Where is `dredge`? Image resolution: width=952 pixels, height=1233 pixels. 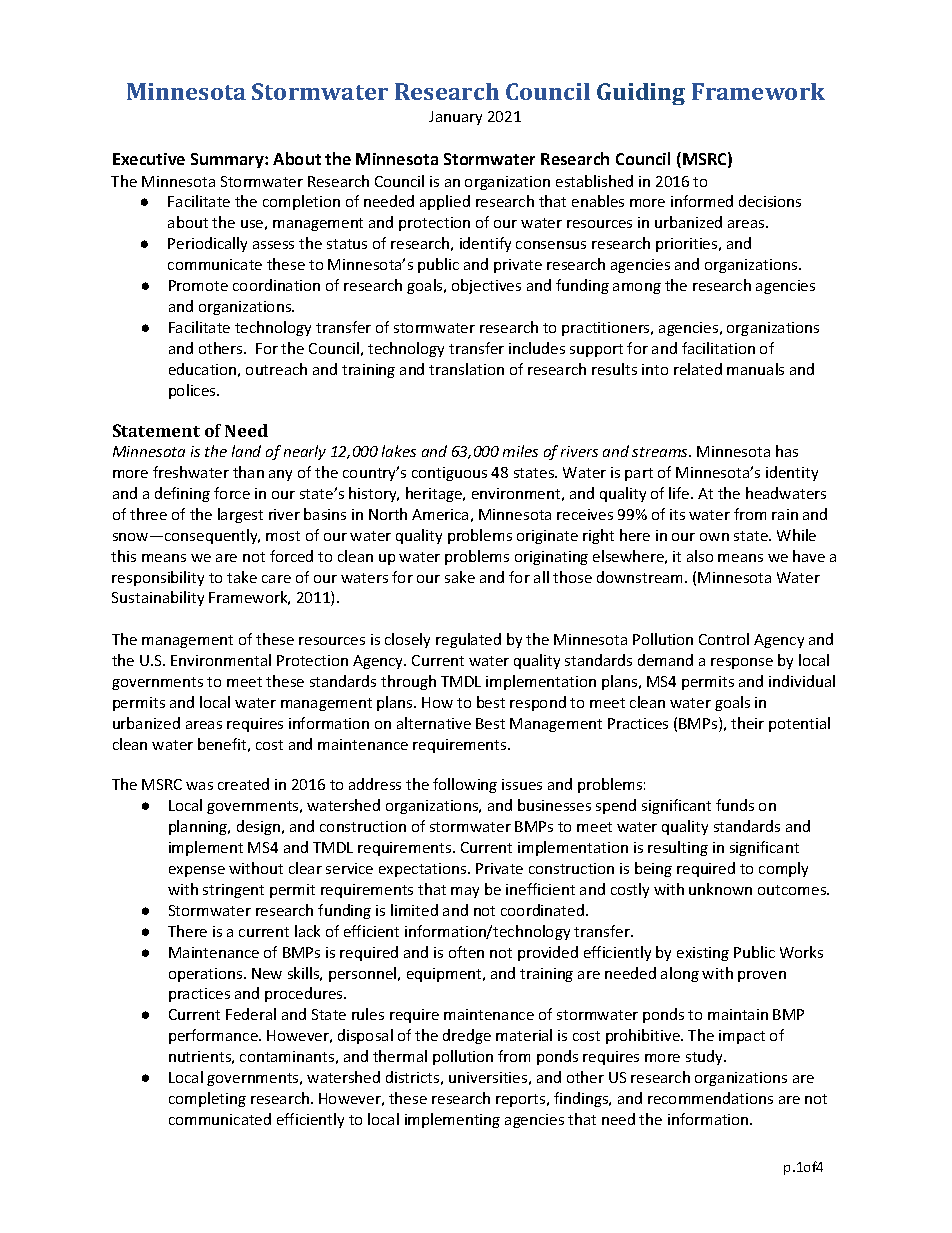 dredge is located at coordinates (467, 1036).
